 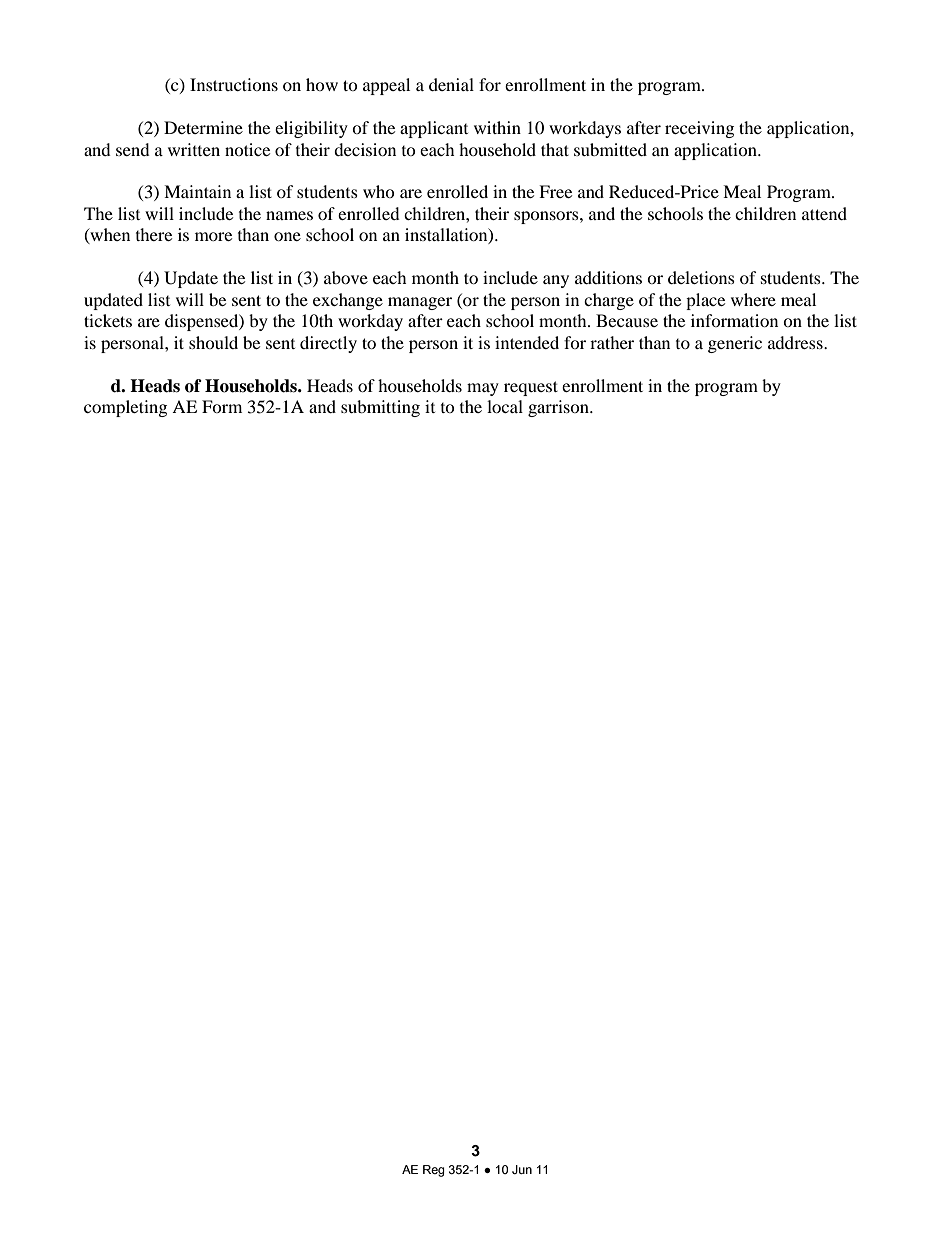 I want to click on garrison, so click(x=559, y=408).
